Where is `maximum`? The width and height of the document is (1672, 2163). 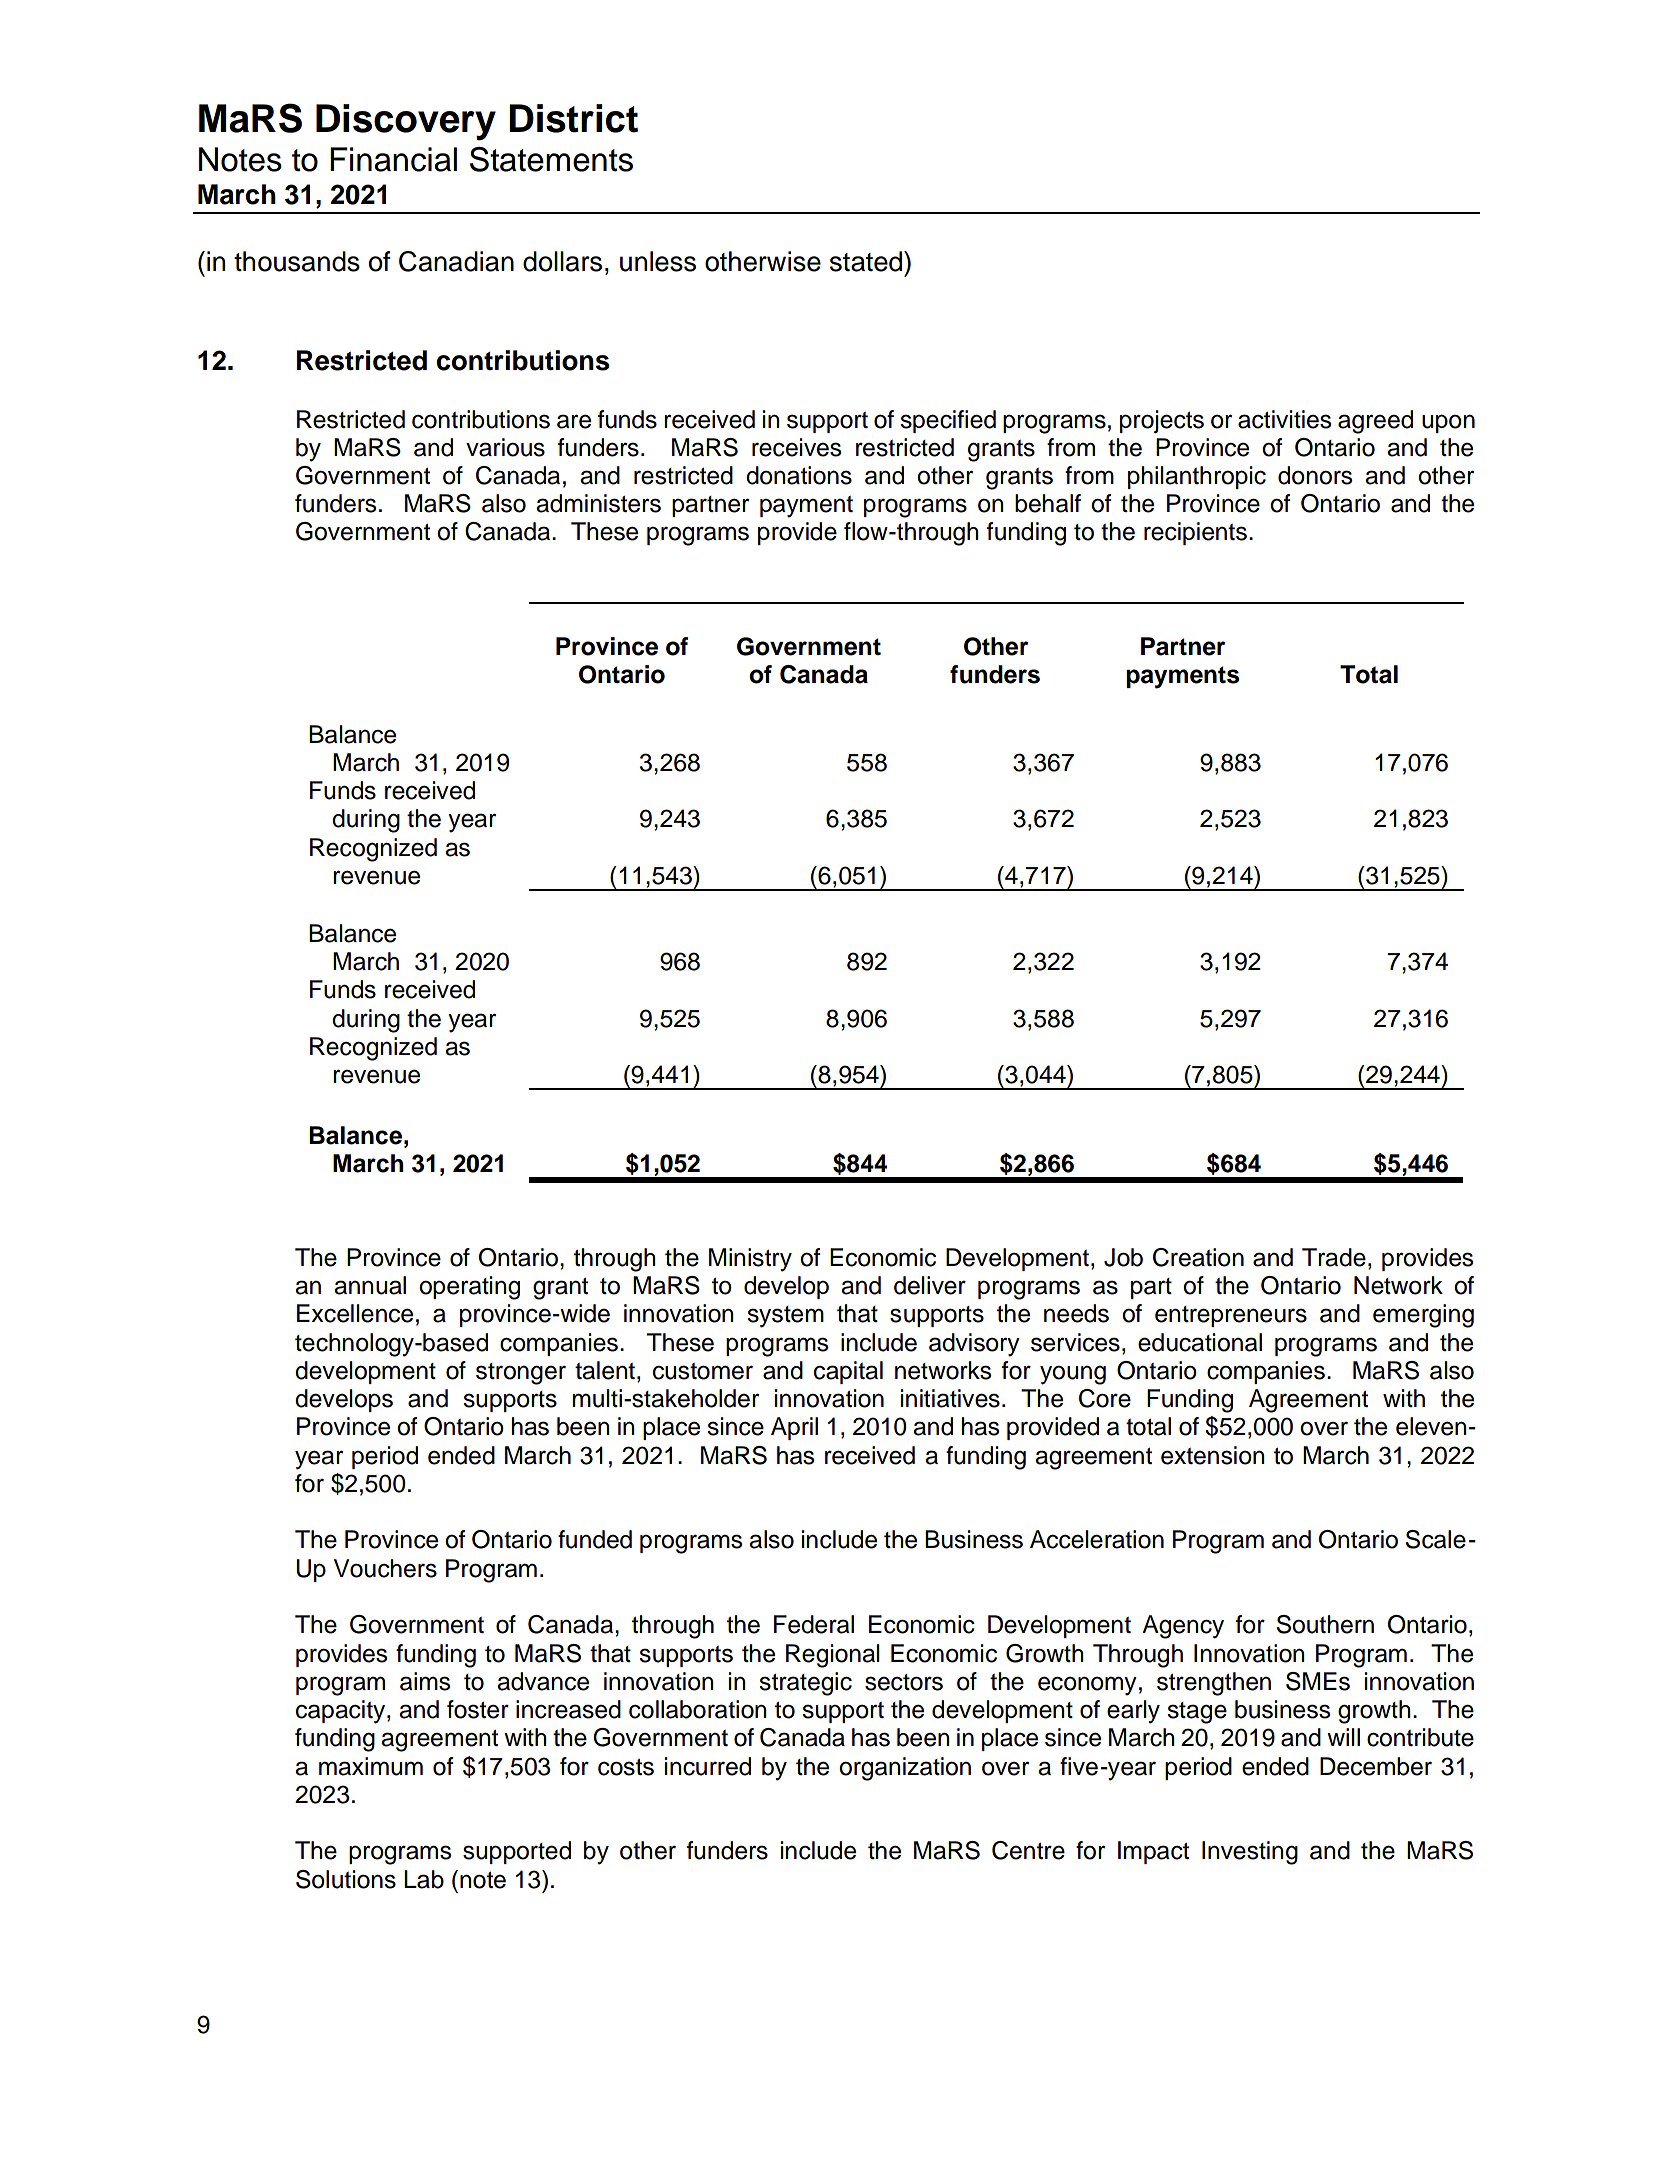 maximum is located at coordinates (371, 1766).
